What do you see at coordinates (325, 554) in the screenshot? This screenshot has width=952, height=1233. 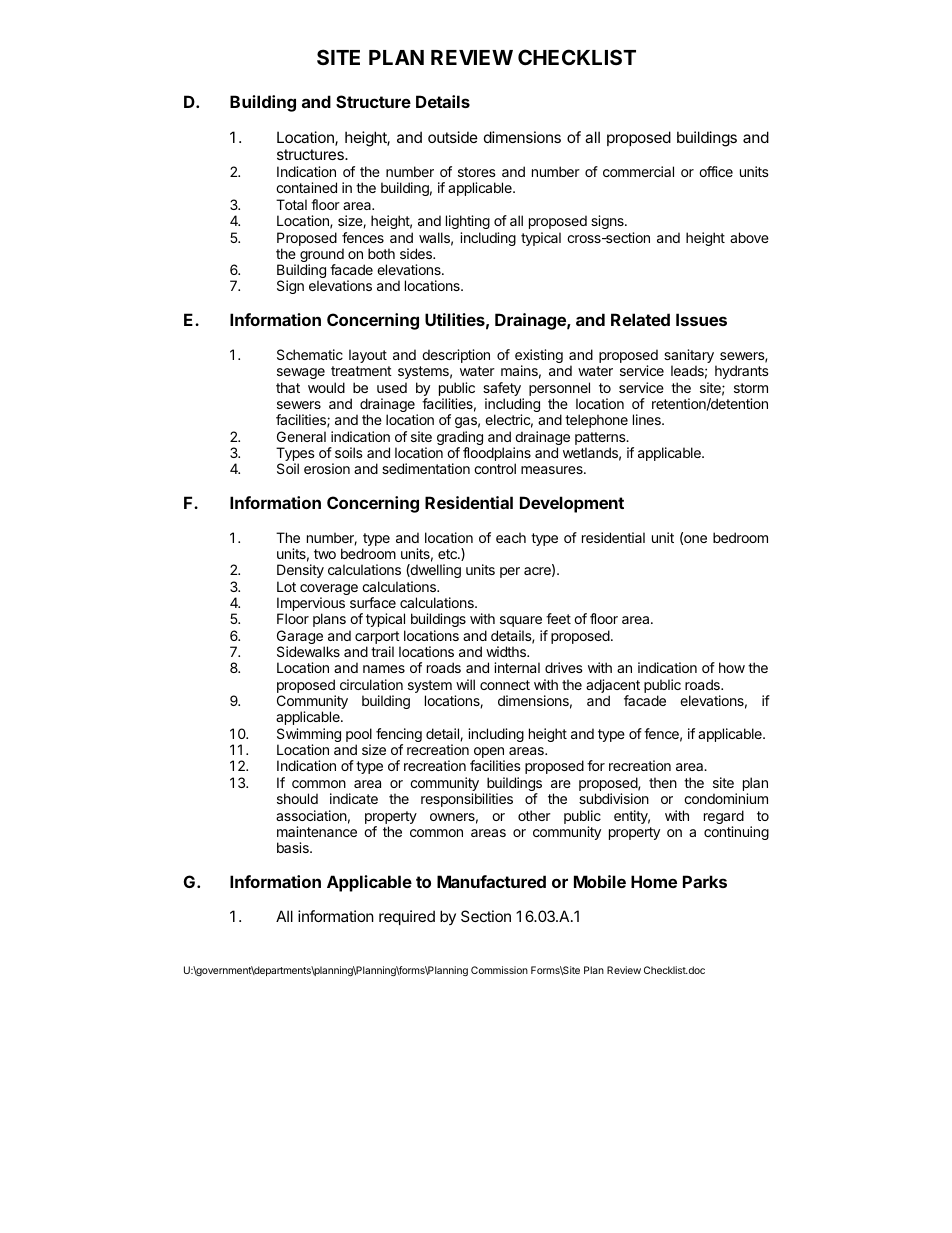 I see `two` at bounding box center [325, 554].
